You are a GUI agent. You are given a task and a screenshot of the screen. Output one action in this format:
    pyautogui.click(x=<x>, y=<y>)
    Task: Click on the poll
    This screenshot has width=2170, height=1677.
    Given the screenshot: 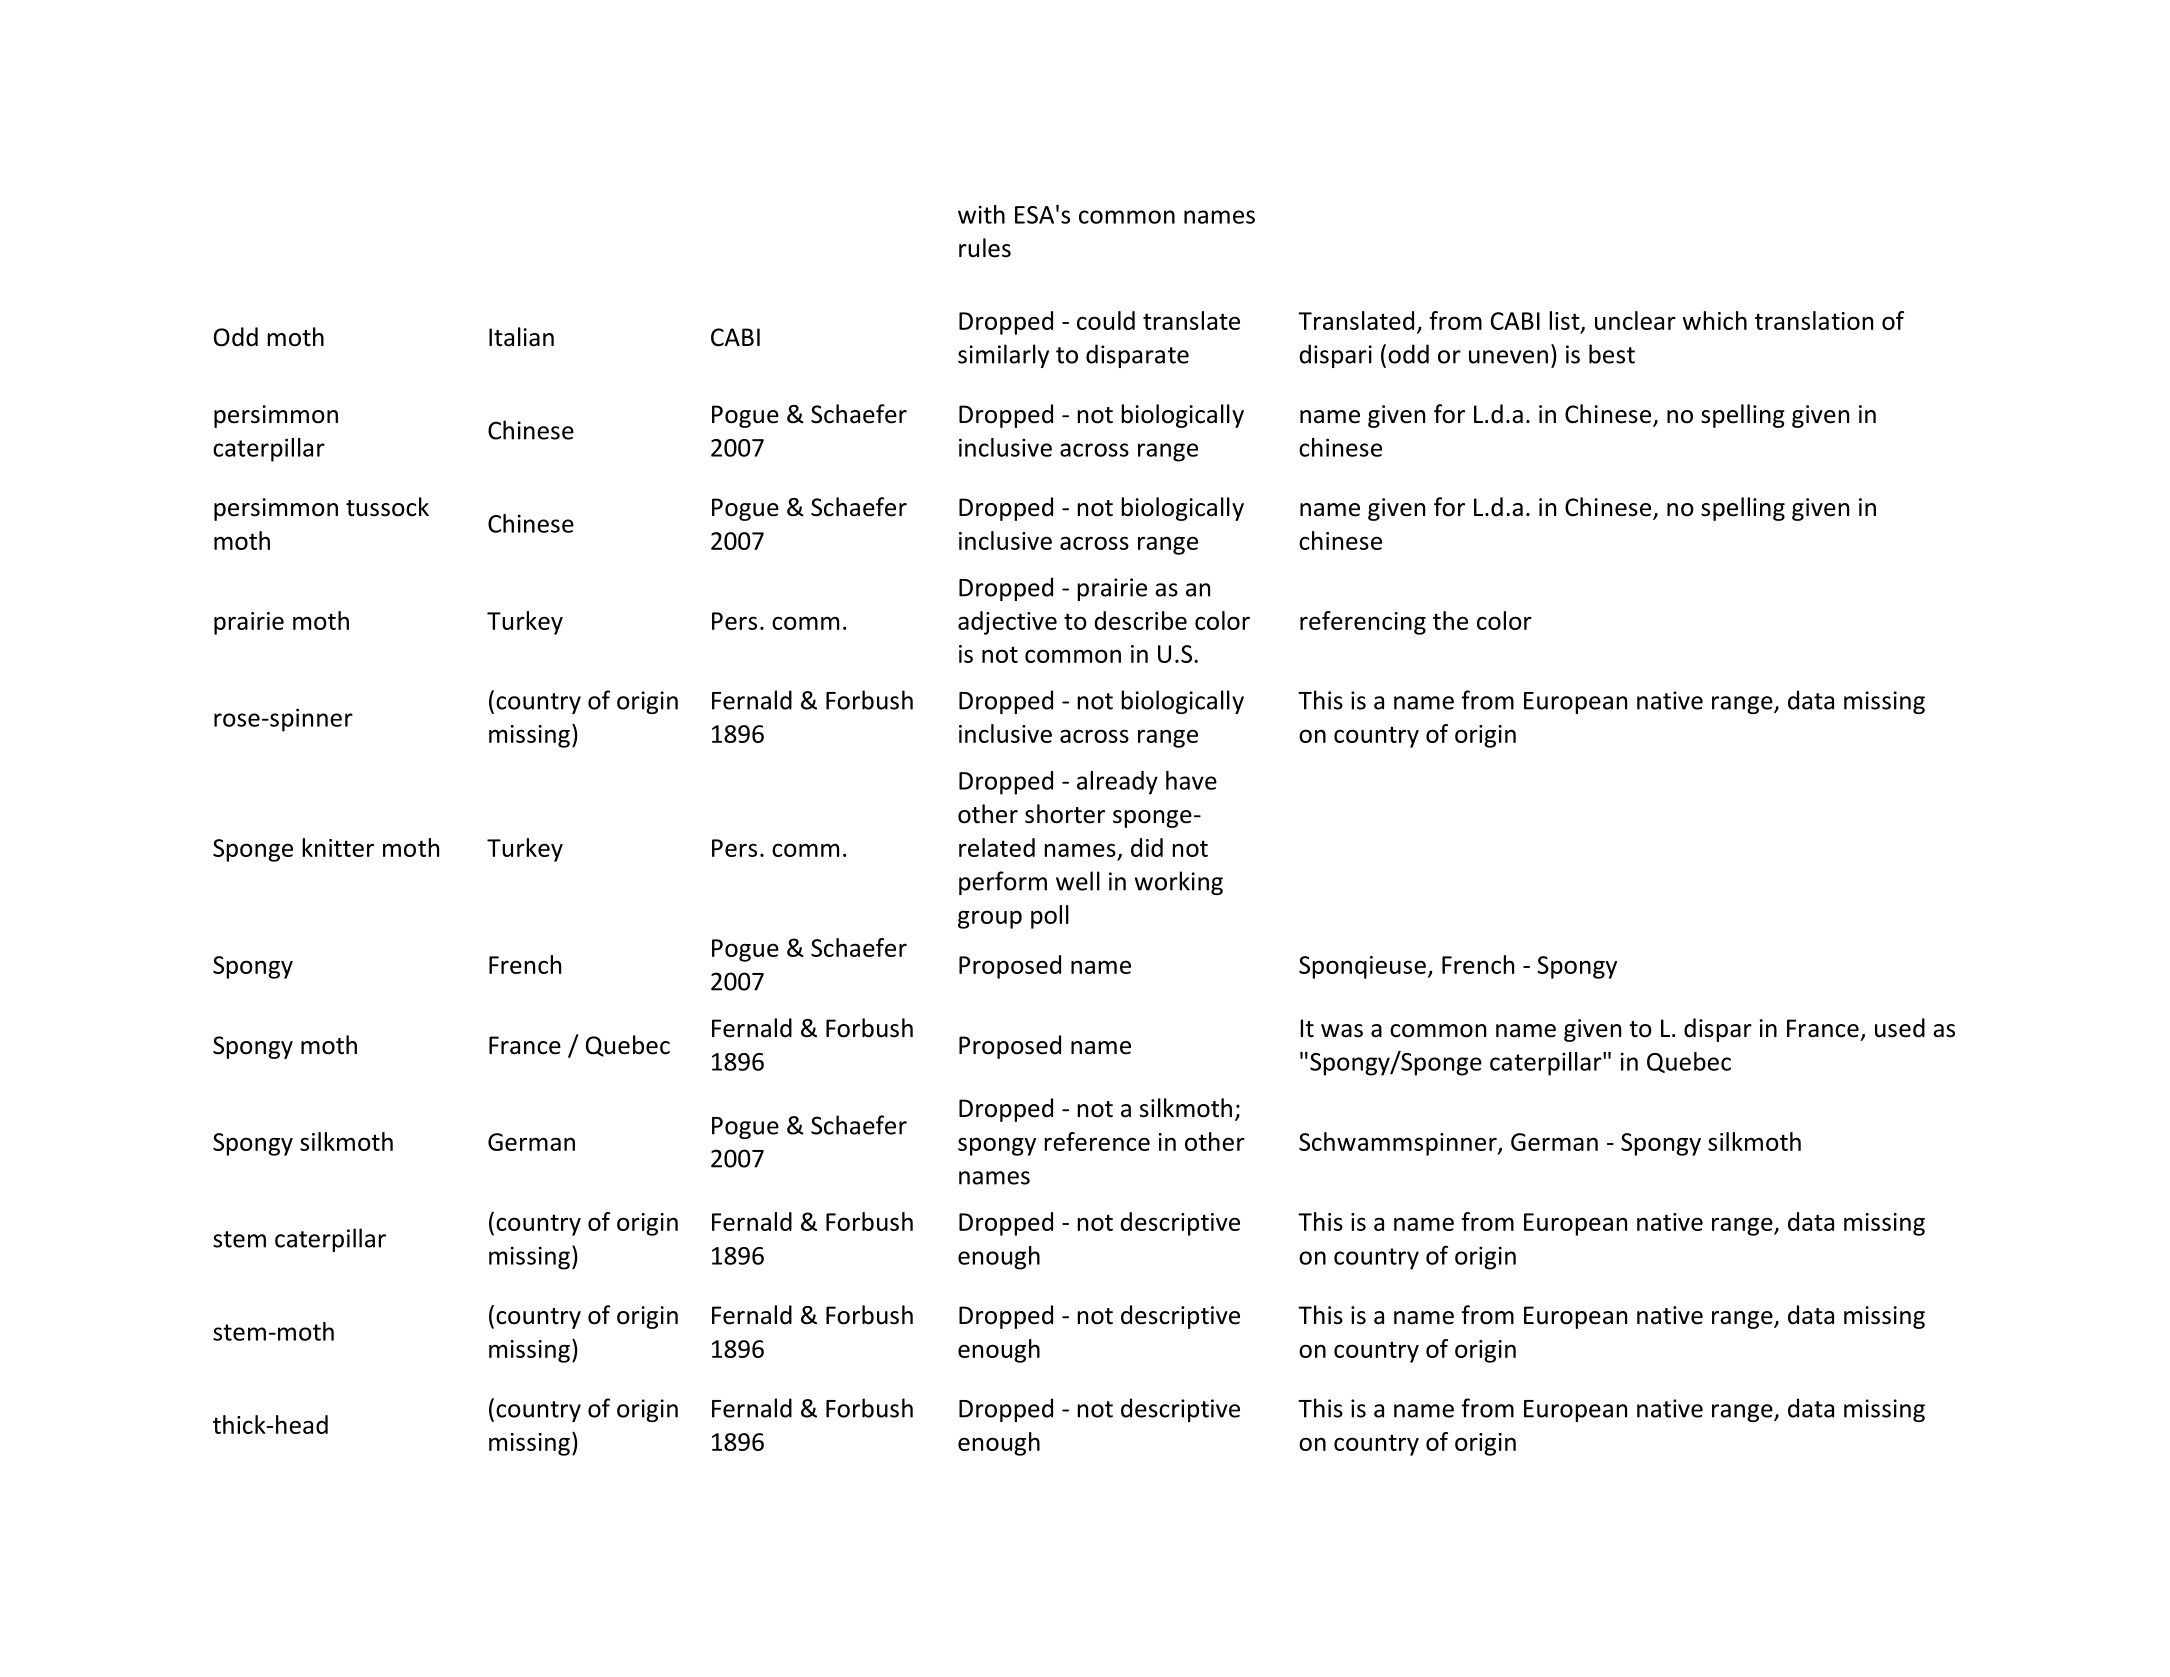 What is the action you would take?
    pyautogui.click(x=1050, y=917)
